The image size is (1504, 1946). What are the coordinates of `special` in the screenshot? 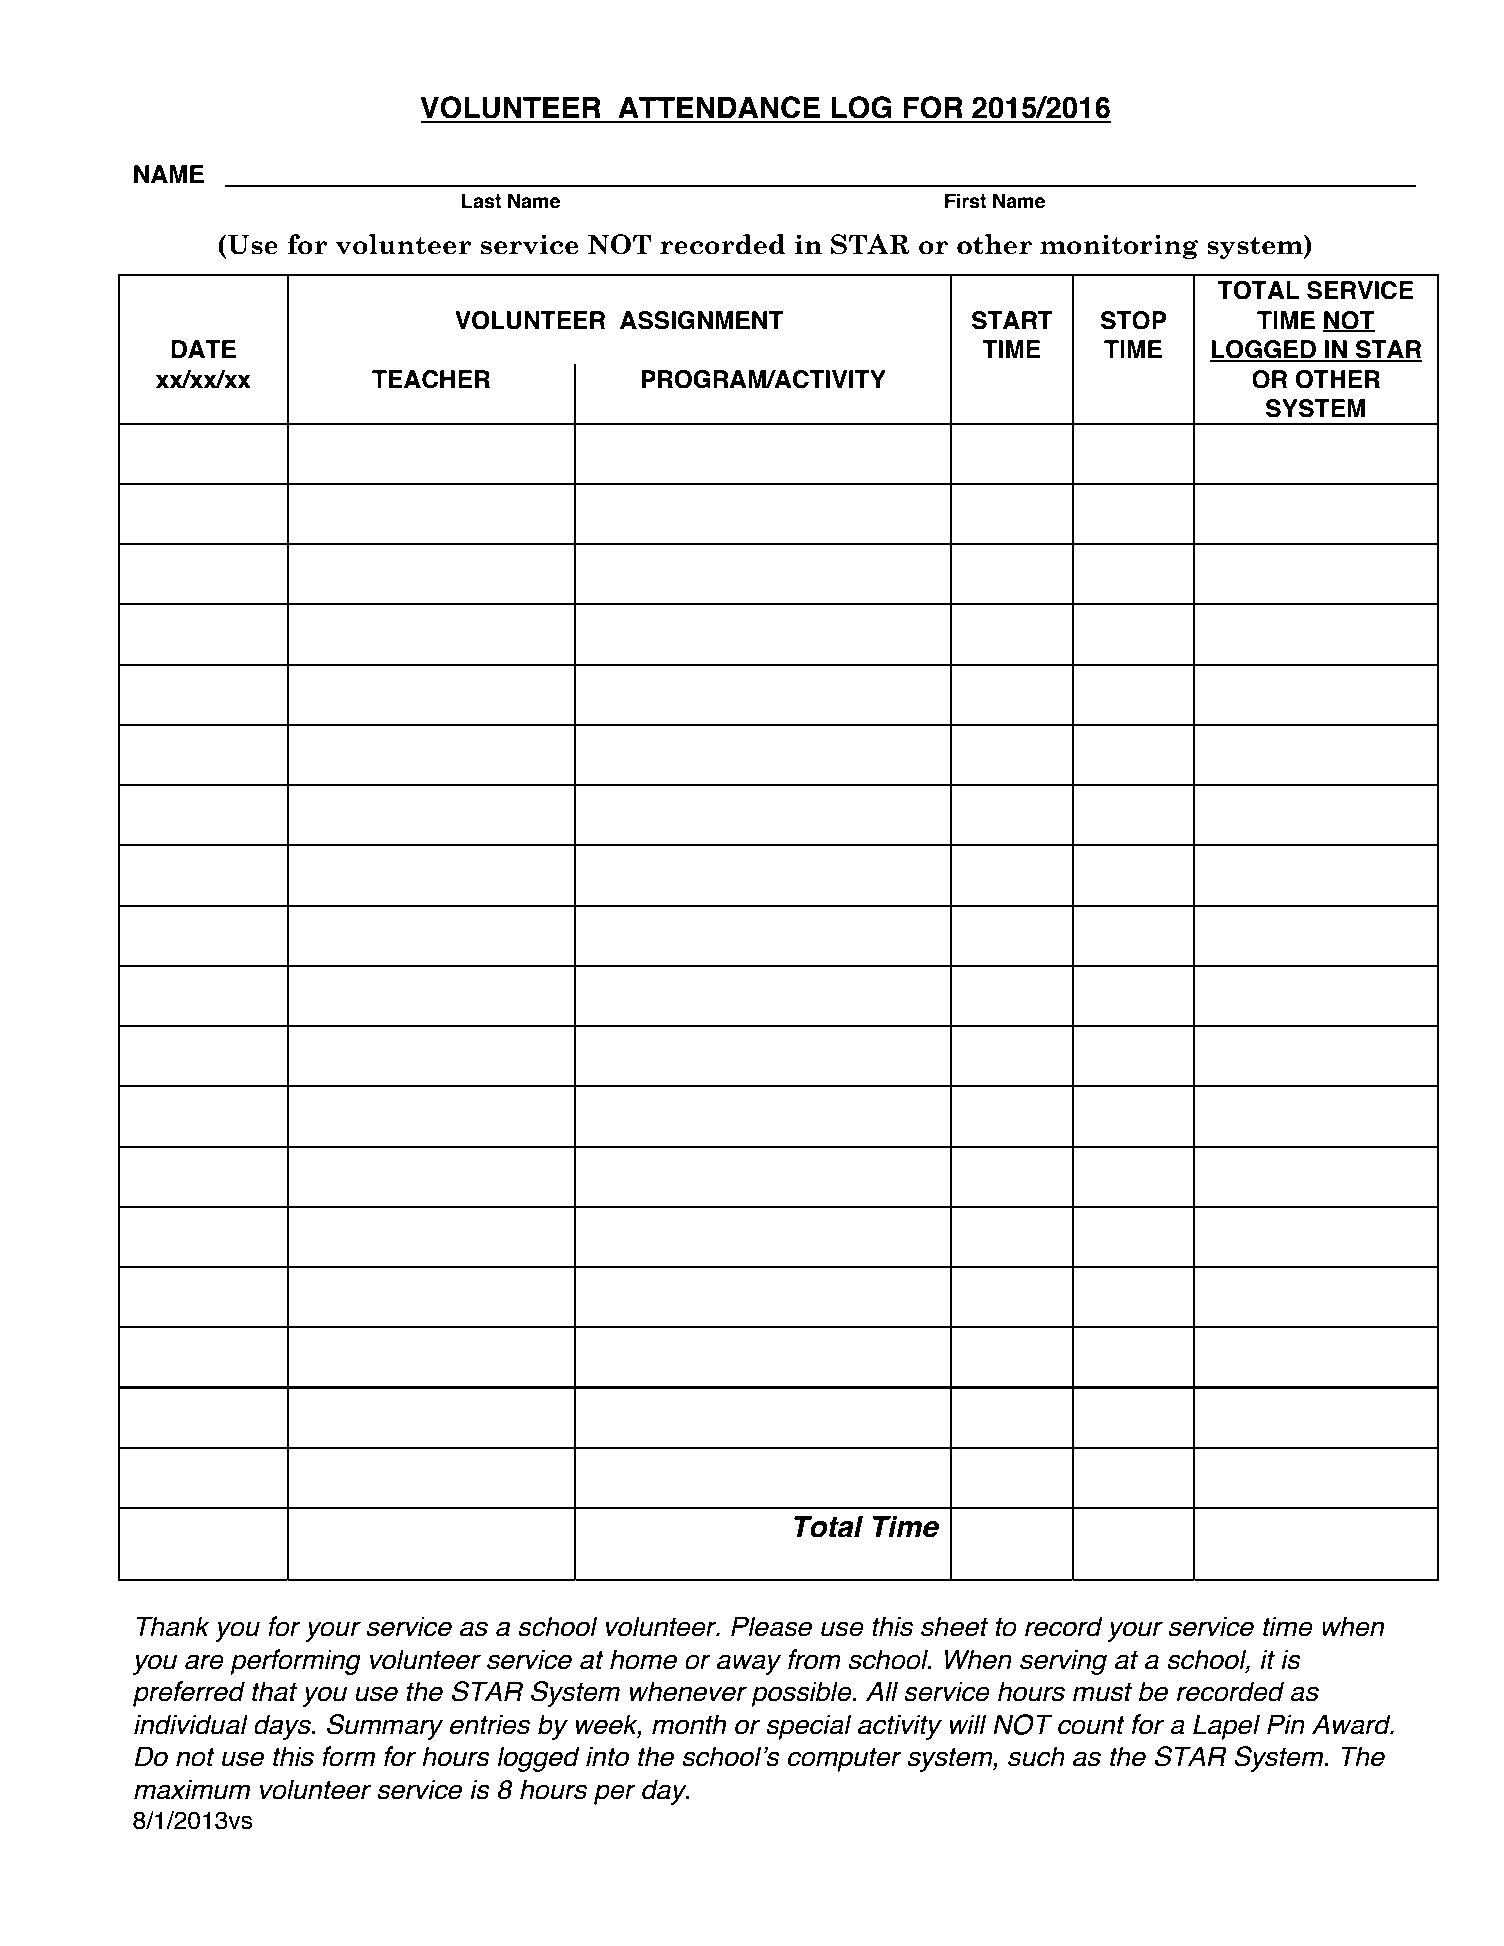 It's located at (809, 1727).
